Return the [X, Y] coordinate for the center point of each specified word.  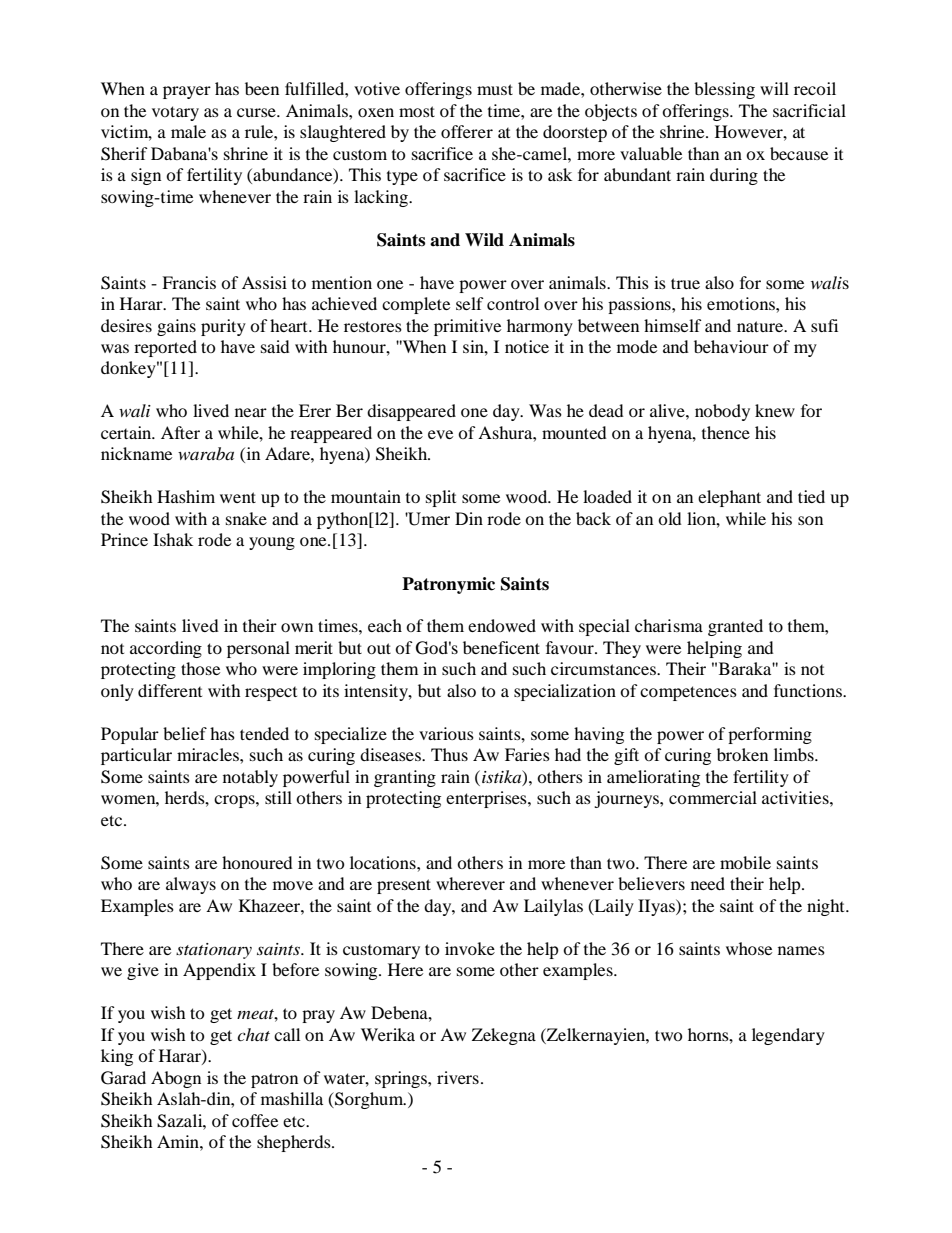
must [495, 89]
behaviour [731, 346]
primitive [467, 327]
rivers [458, 1077]
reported [165, 348]
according [166, 649]
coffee [255, 1120]
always [191, 885]
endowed [502, 625]
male [188, 131]
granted [735, 627]
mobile [745, 862]
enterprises [487, 799]
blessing [724, 90]
